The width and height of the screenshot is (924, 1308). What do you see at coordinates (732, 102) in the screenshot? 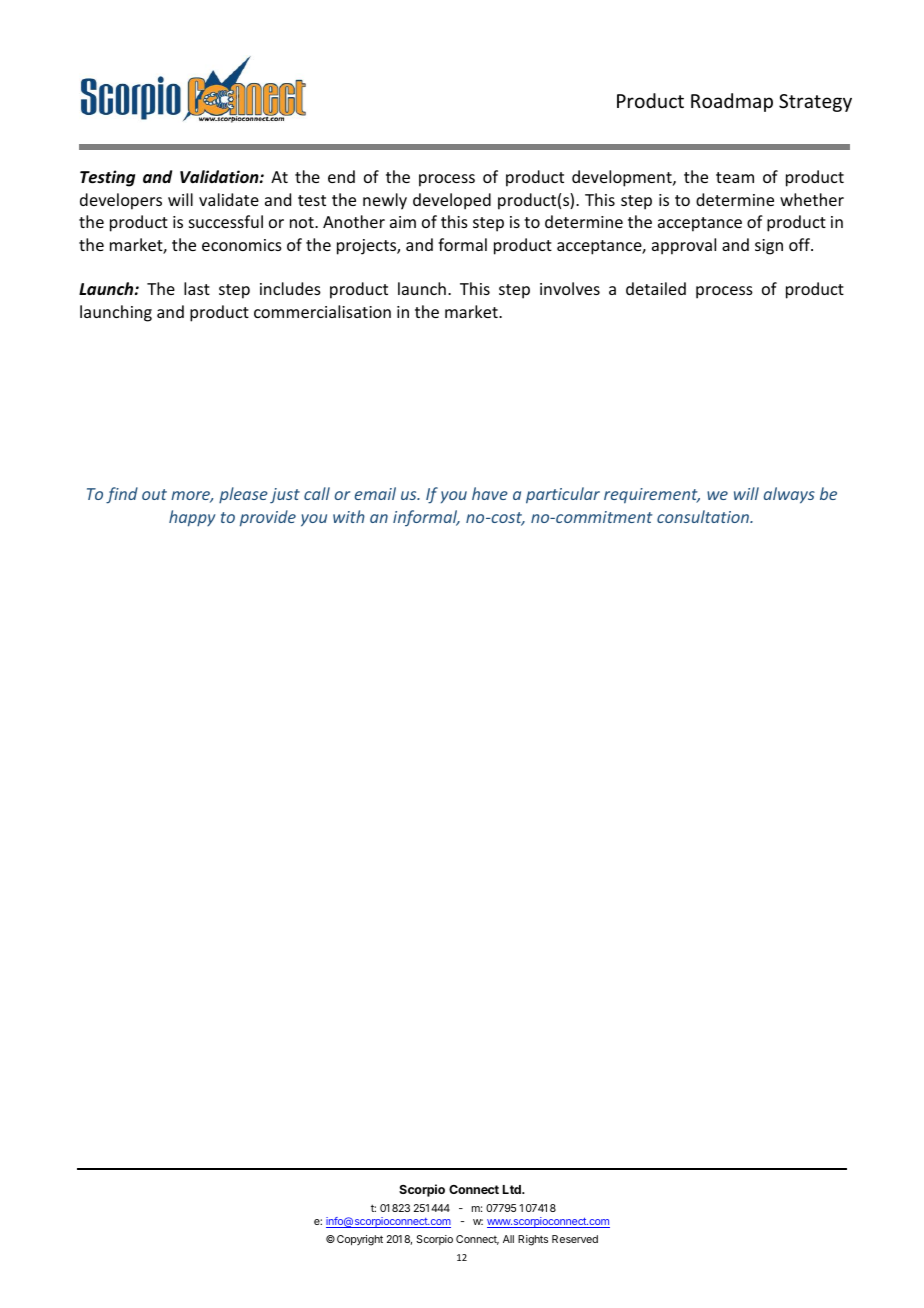
I see `Roadmap` at bounding box center [732, 102].
